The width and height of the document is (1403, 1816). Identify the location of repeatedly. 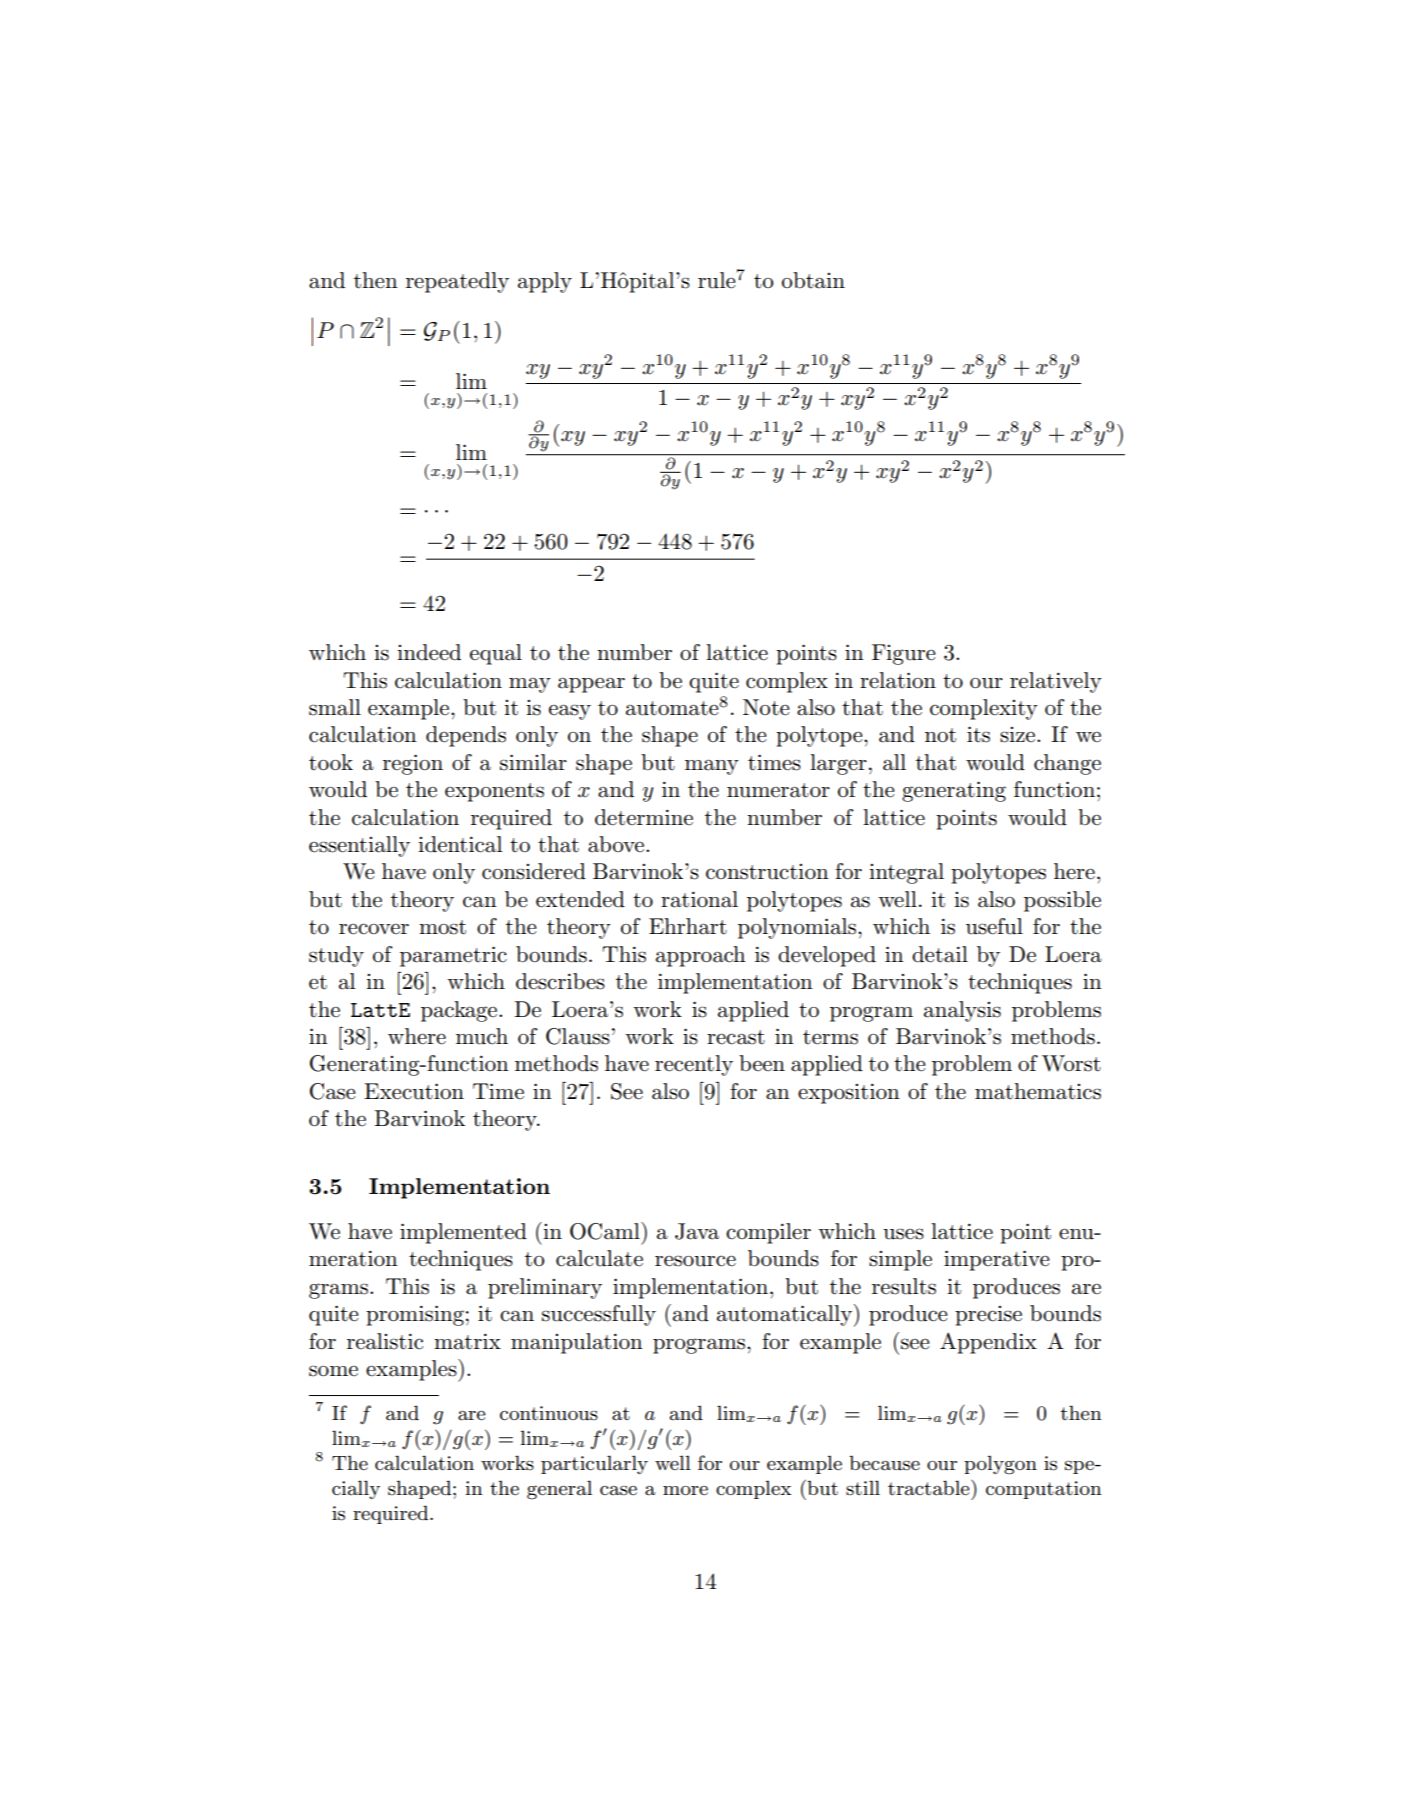
(457, 282).
